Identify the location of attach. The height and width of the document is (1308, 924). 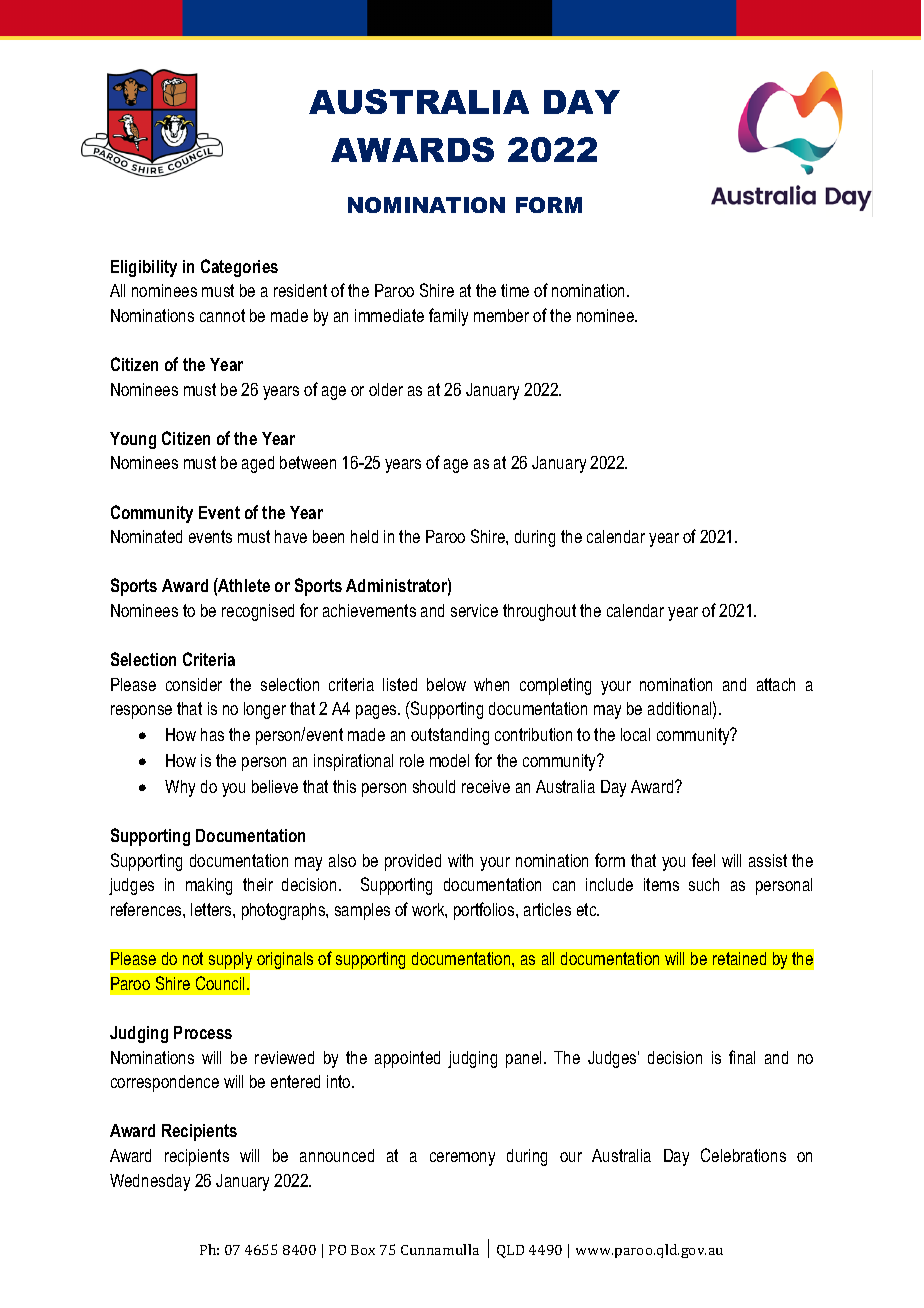
(776, 684).
